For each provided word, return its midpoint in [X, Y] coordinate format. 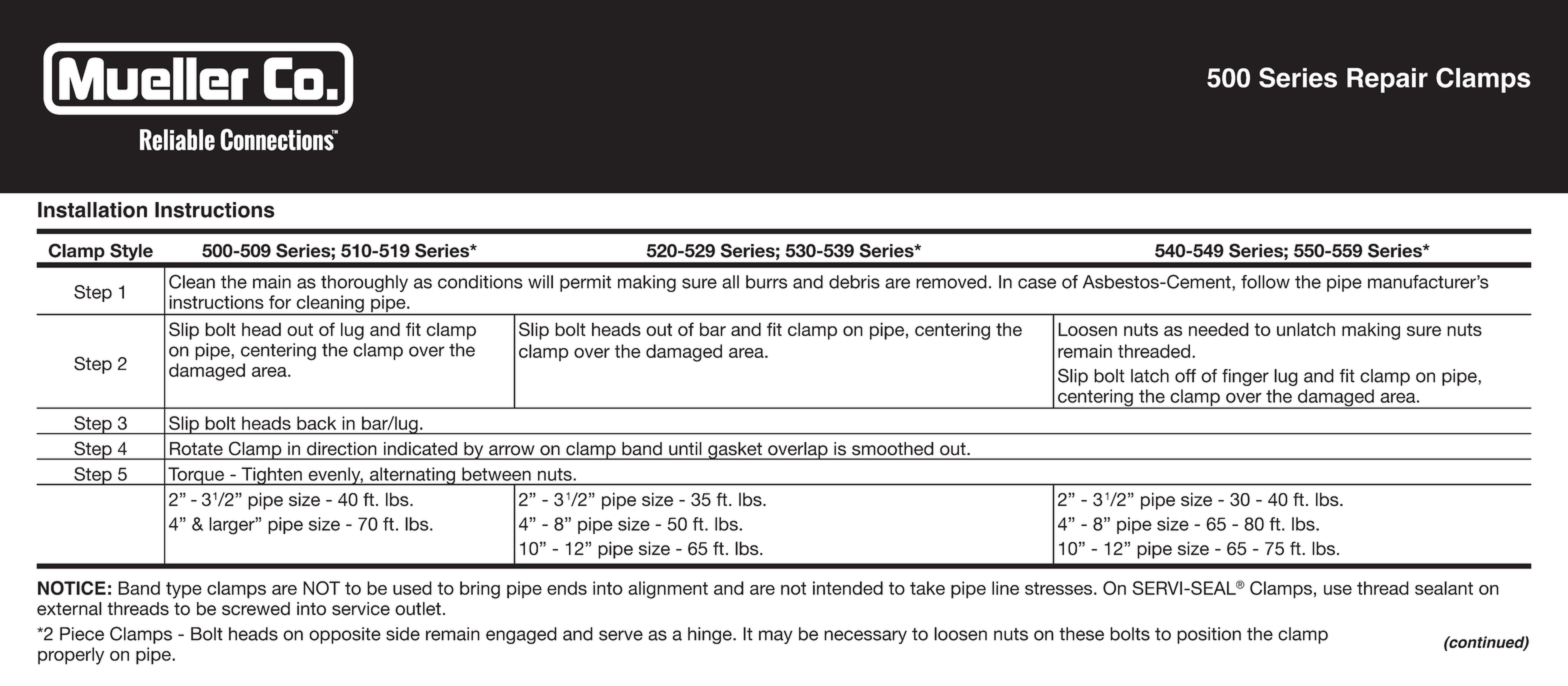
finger [1245, 377]
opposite [345, 635]
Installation [92, 210]
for [280, 302]
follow [1265, 282]
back [316, 423]
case [1037, 283]
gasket [735, 451]
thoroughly [364, 283]
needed [1219, 329]
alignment [668, 590]
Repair [1387, 80]
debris [854, 282]
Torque [196, 476]
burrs [766, 282]
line [1005, 588]
